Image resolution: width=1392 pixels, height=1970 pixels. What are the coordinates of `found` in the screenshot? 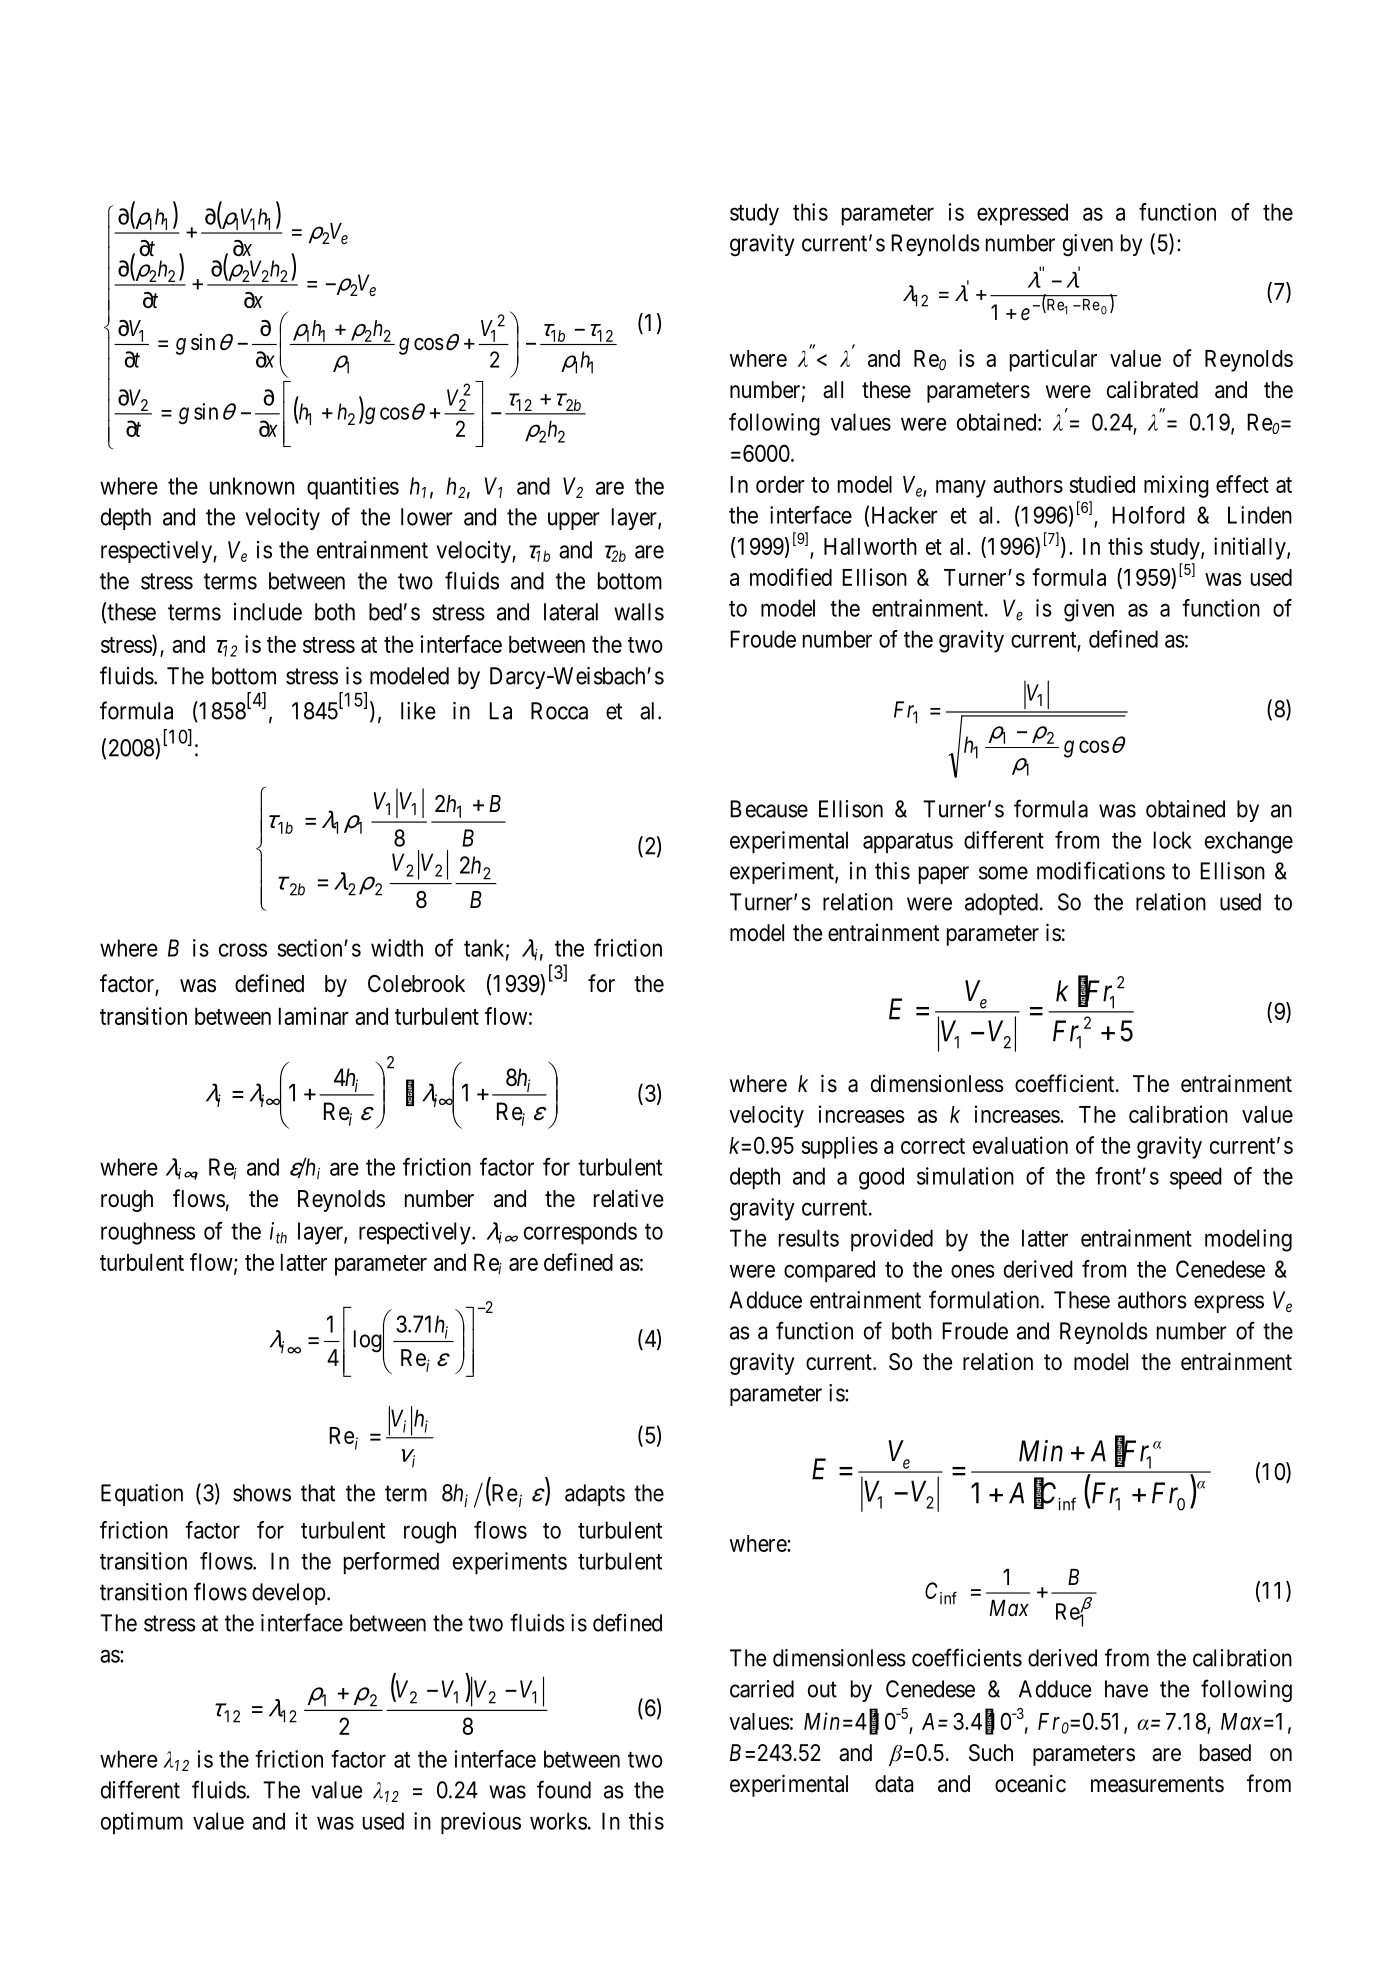 It's located at (564, 1789).
